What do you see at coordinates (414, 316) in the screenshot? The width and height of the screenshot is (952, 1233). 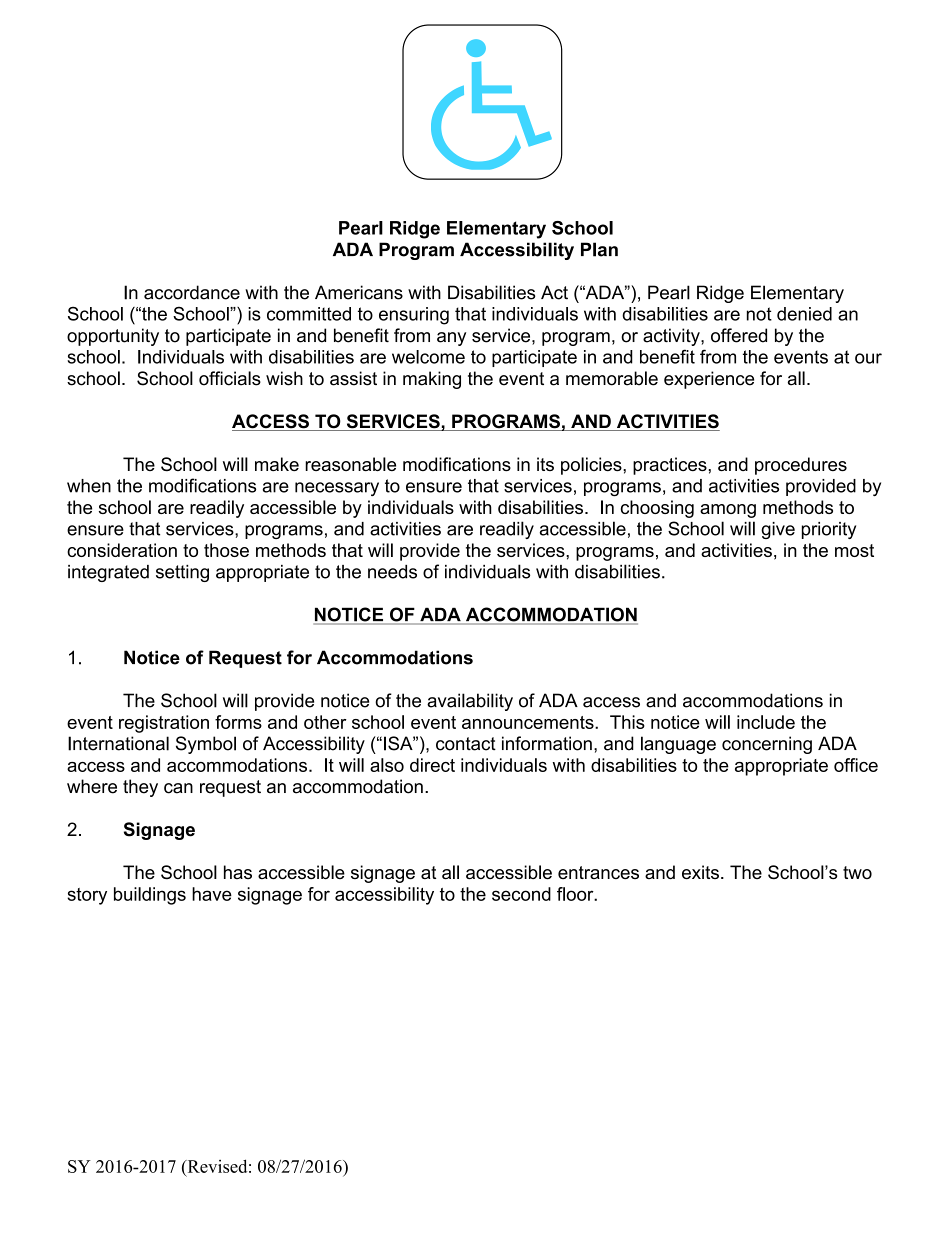 I see `ensuring` at bounding box center [414, 316].
